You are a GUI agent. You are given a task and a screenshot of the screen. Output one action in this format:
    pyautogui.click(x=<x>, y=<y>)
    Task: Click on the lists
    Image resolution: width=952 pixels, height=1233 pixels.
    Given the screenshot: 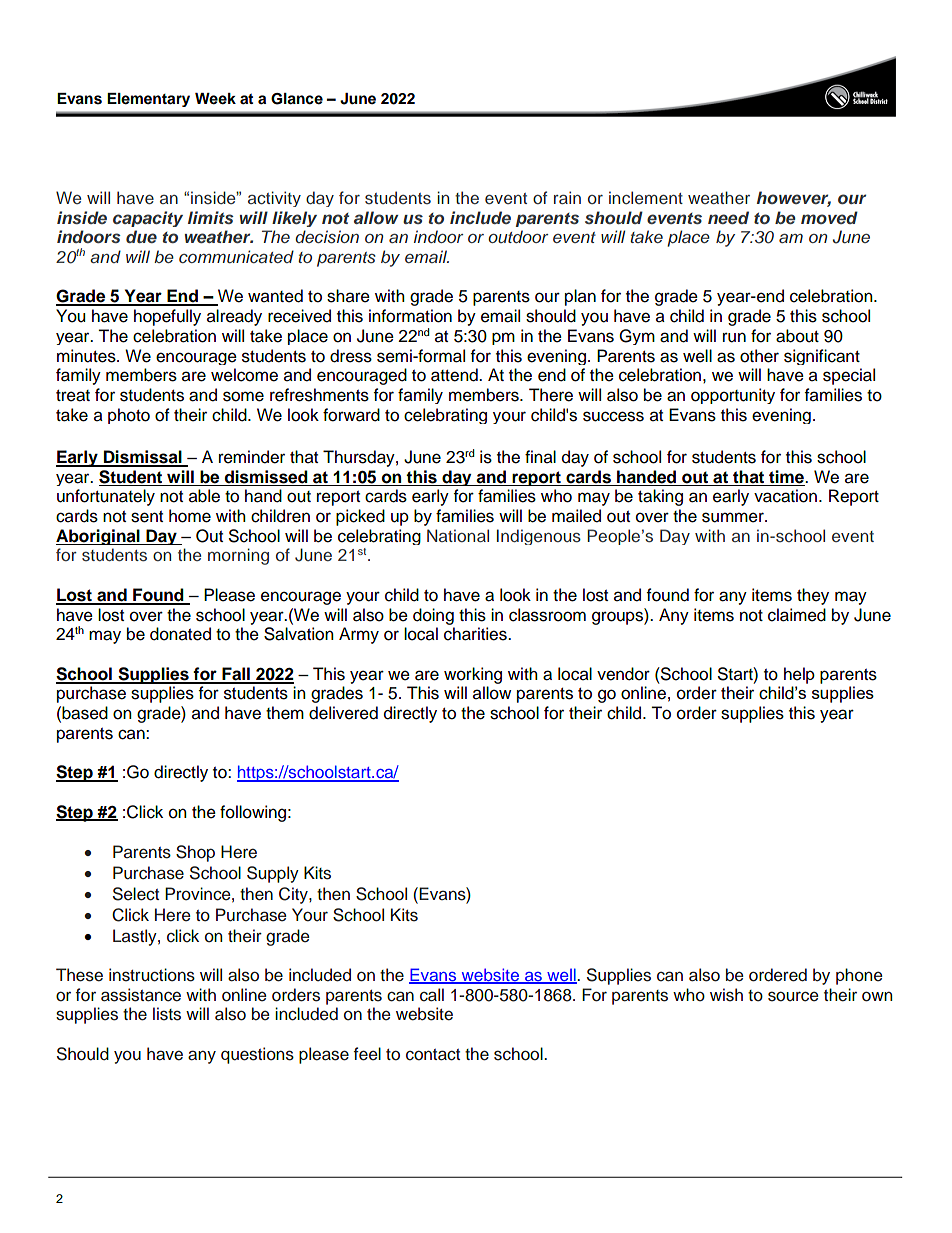 What is the action you would take?
    pyautogui.click(x=167, y=1014)
